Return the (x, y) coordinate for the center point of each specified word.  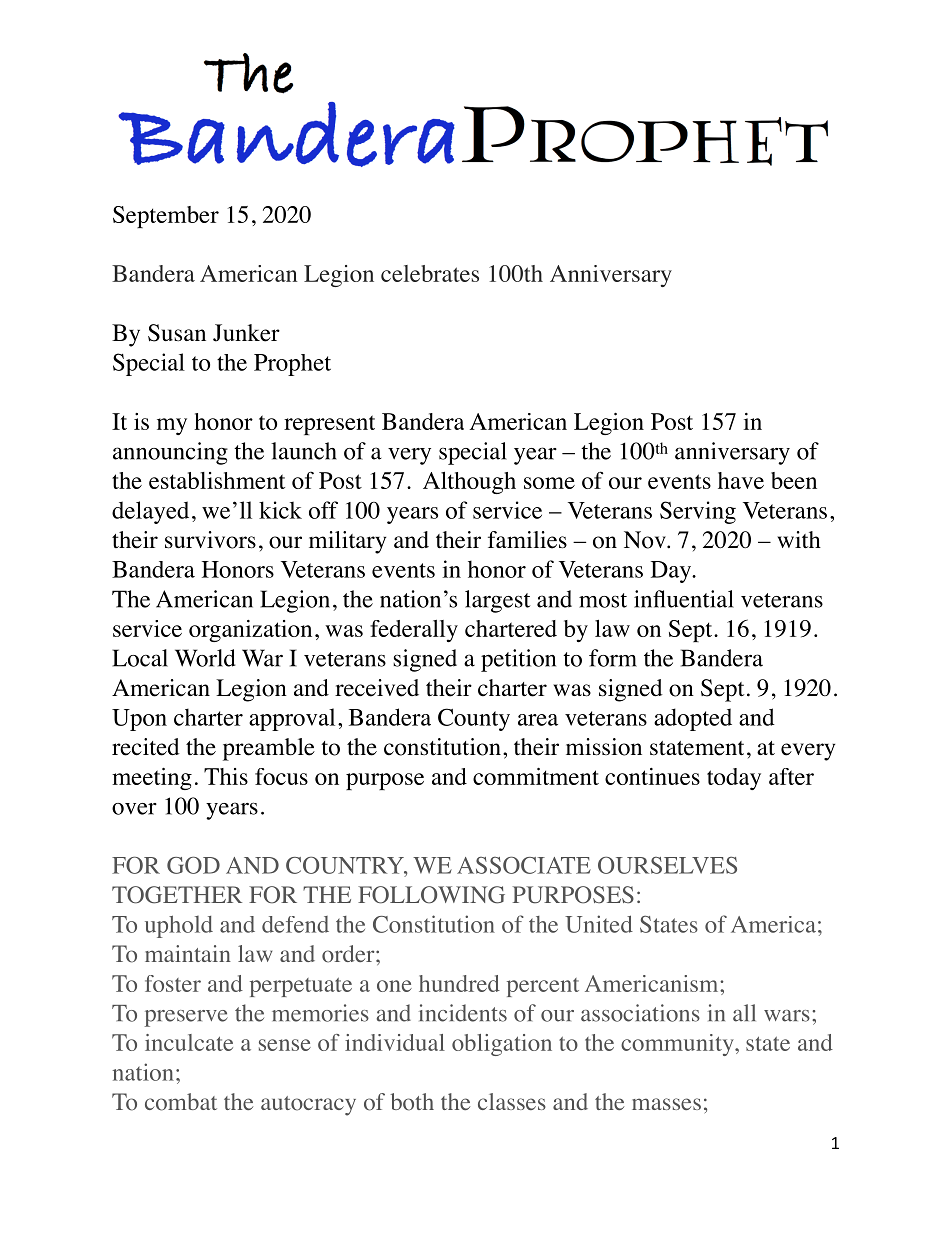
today (734, 779)
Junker (246, 333)
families (527, 540)
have (741, 480)
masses (666, 1104)
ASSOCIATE (524, 865)
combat (181, 1102)
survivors (210, 540)
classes (512, 1101)
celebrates (430, 273)
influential (684, 599)
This (226, 776)
